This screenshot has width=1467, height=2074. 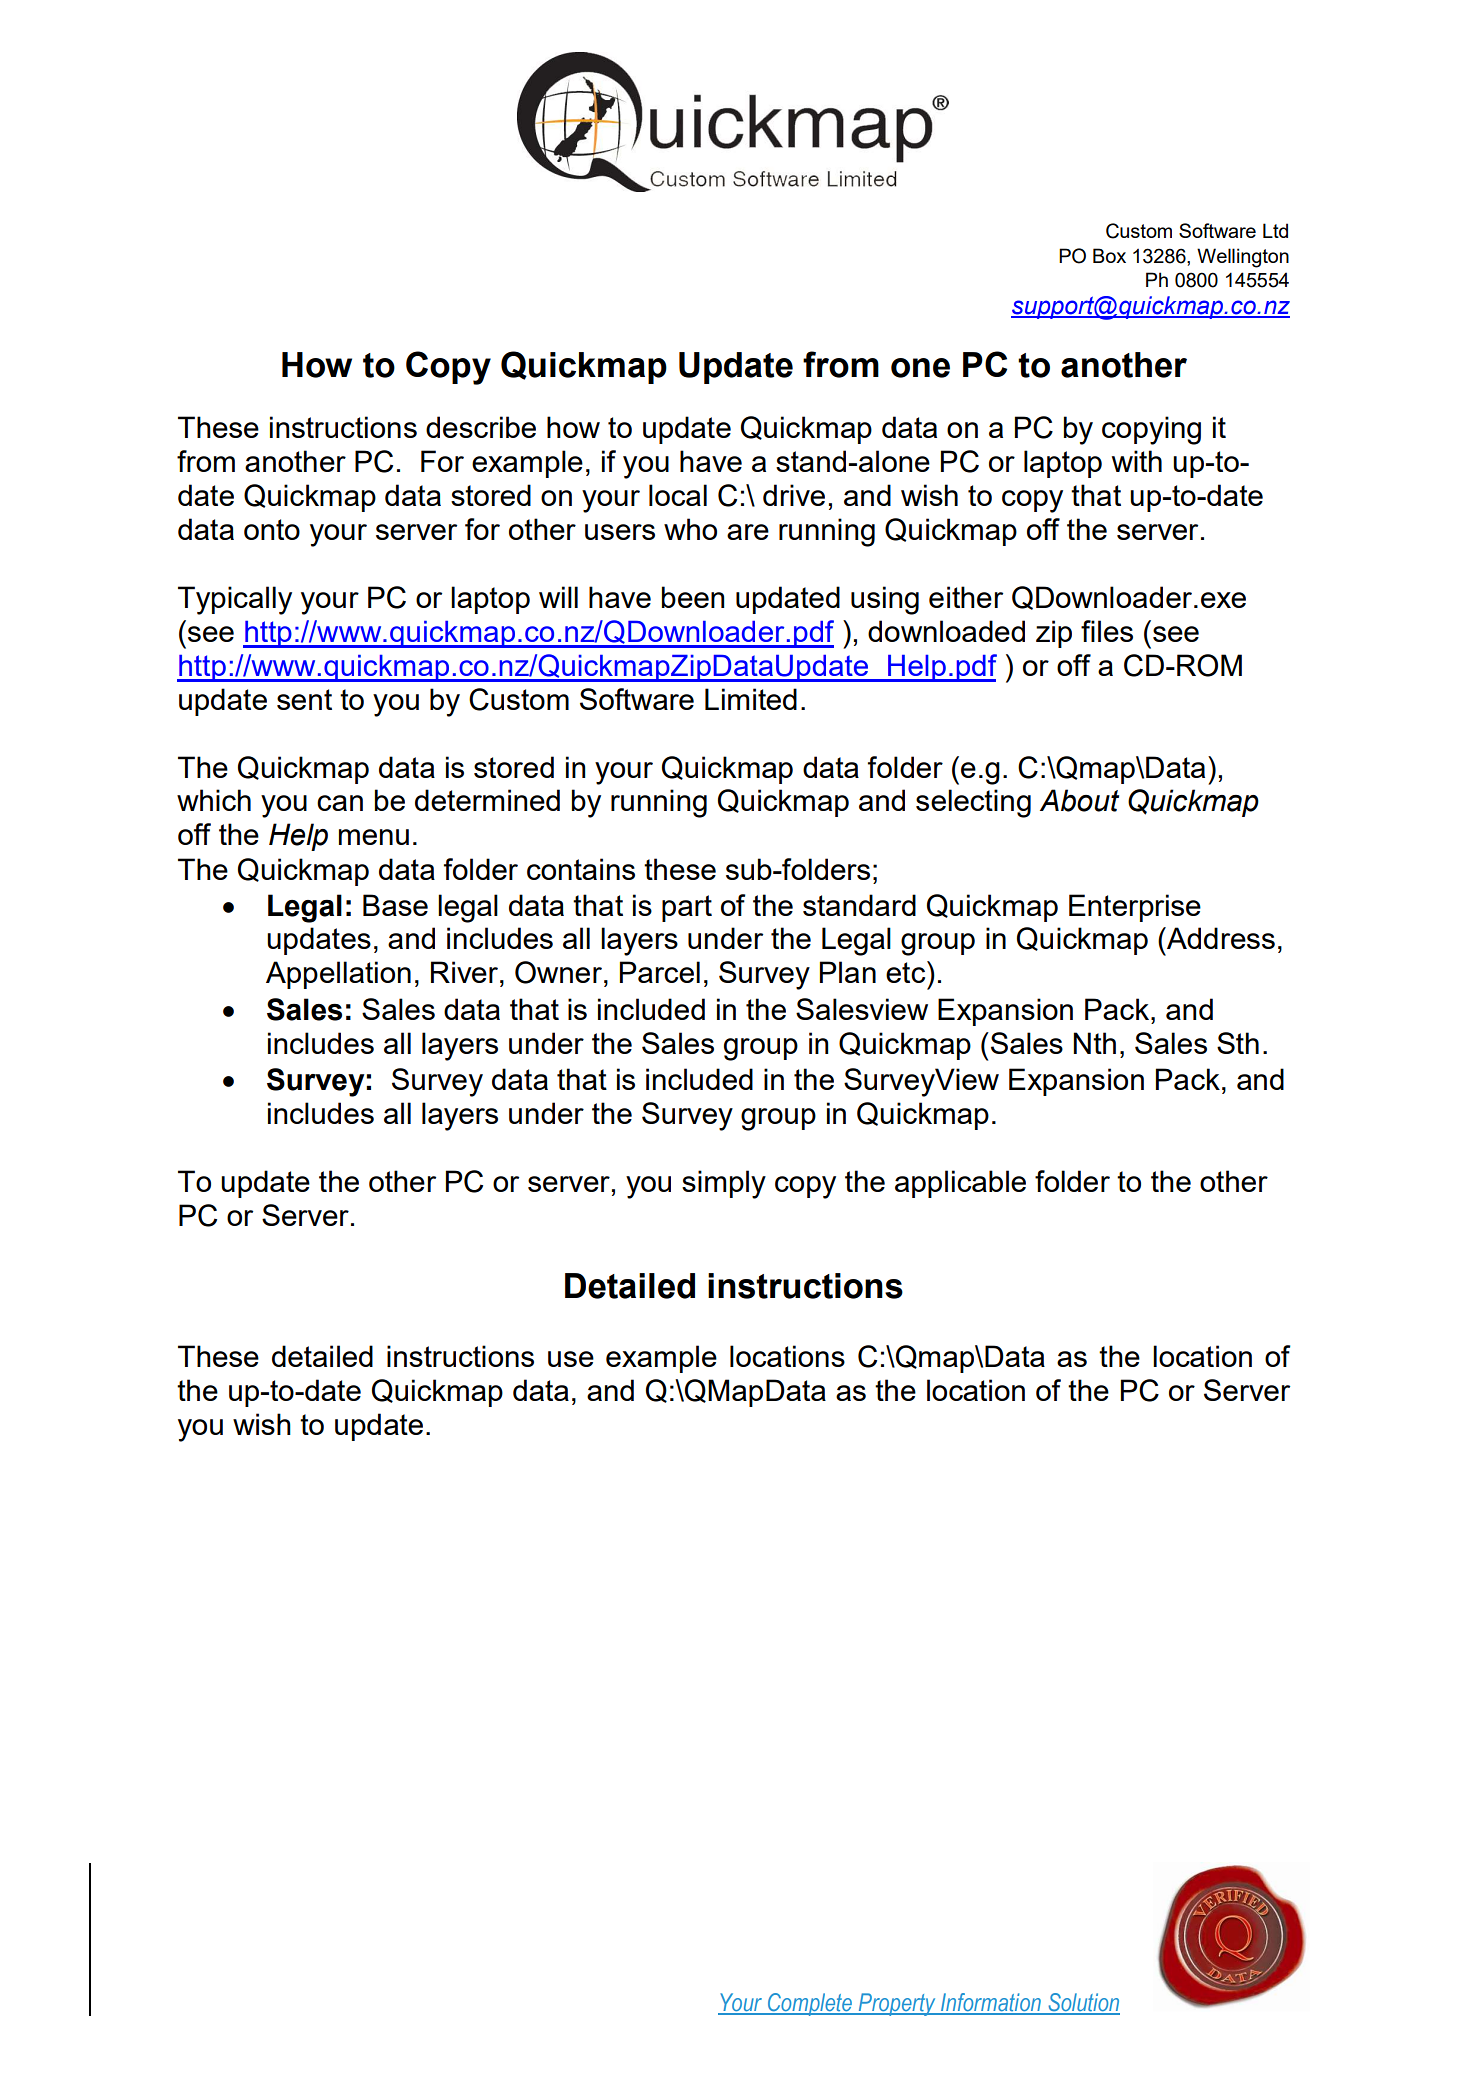 I want to click on Property, so click(x=897, y=2004).
